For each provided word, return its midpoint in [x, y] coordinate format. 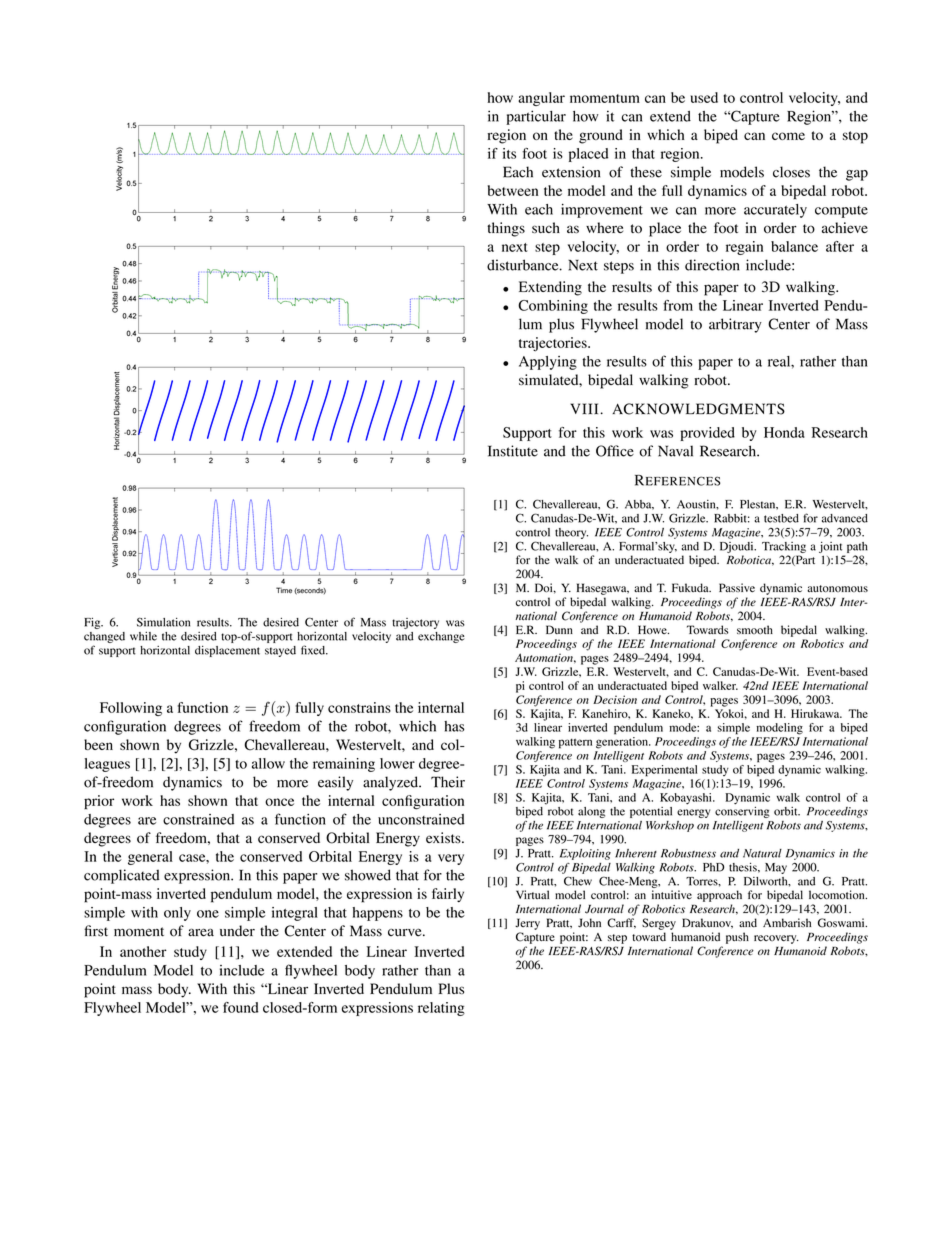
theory [571, 533]
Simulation [163, 622]
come [788, 136]
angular [541, 99]
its [509, 153]
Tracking [784, 547]
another [143, 951]
